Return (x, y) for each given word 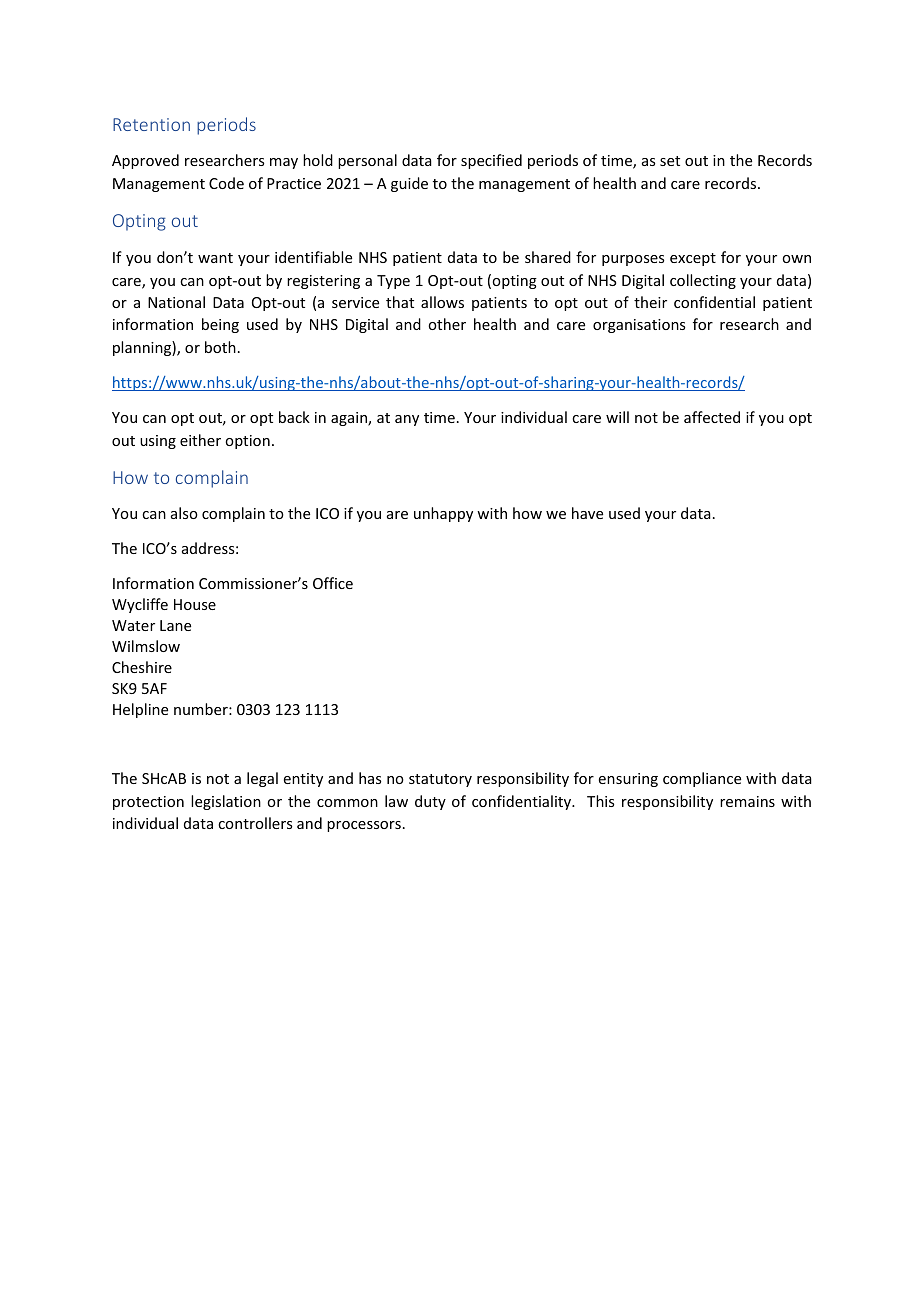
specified (491, 161)
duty (430, 802)
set (670, 161)
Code (226, 183)
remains (747, 801)
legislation (226, 802)
